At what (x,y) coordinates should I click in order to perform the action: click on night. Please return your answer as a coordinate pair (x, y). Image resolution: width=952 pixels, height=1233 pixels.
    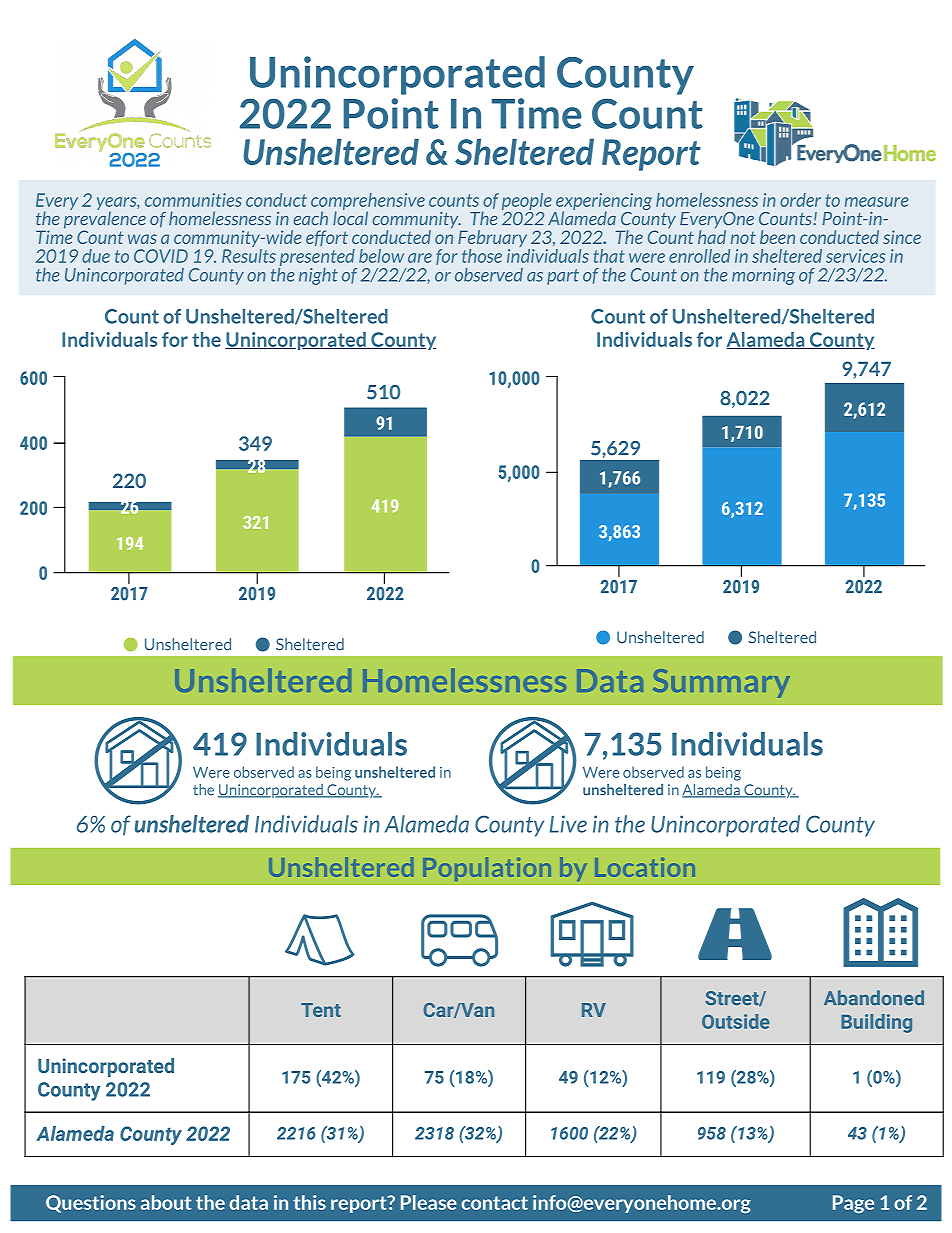
    Looking at the image, I should click on (318, 276).
